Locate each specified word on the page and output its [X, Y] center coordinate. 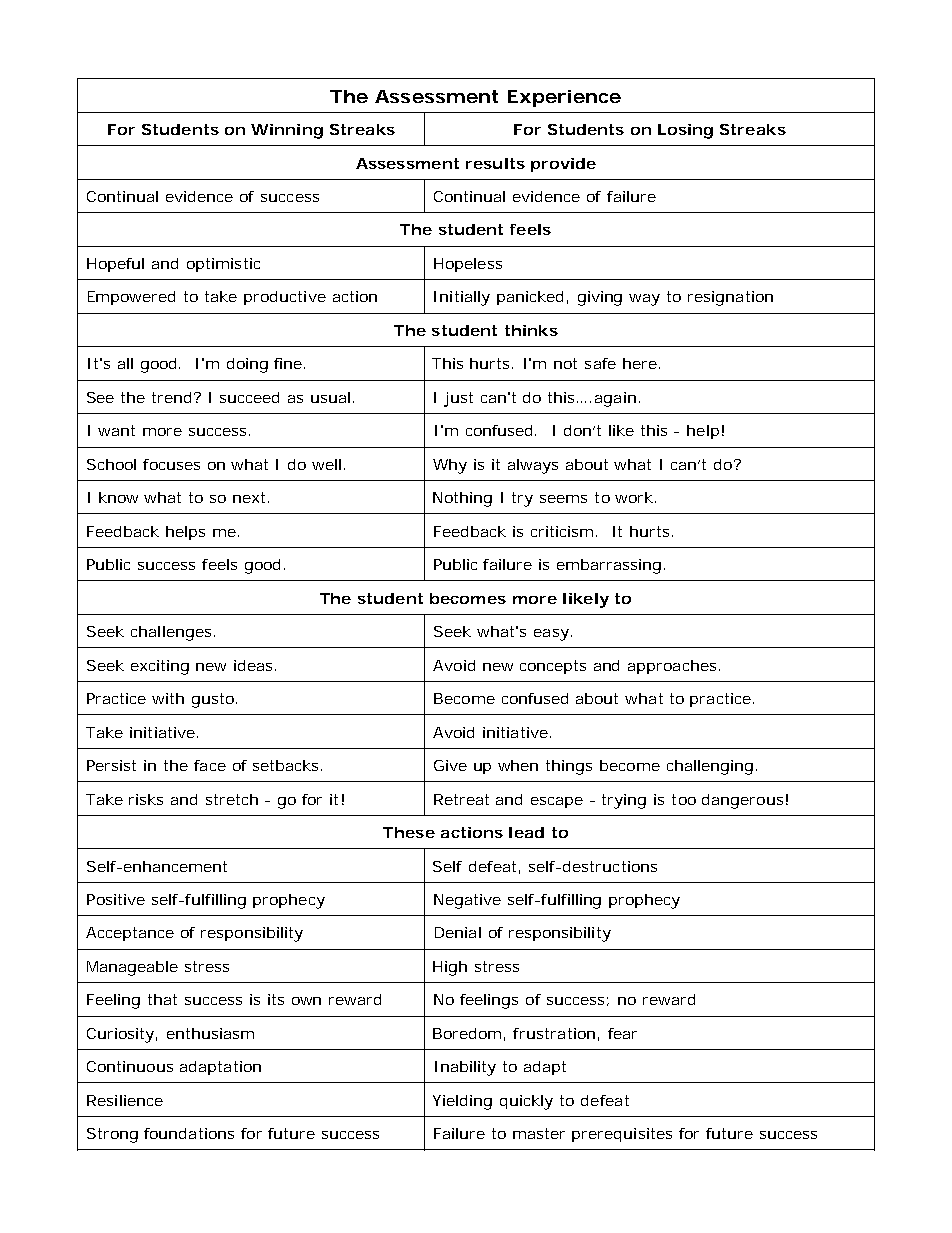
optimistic [223, 265]
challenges [171, 633]
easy [551, 635]
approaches [672, 667]
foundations [189, 1133]
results [495, 163]
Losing [685, 131]
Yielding [462, 1102]
